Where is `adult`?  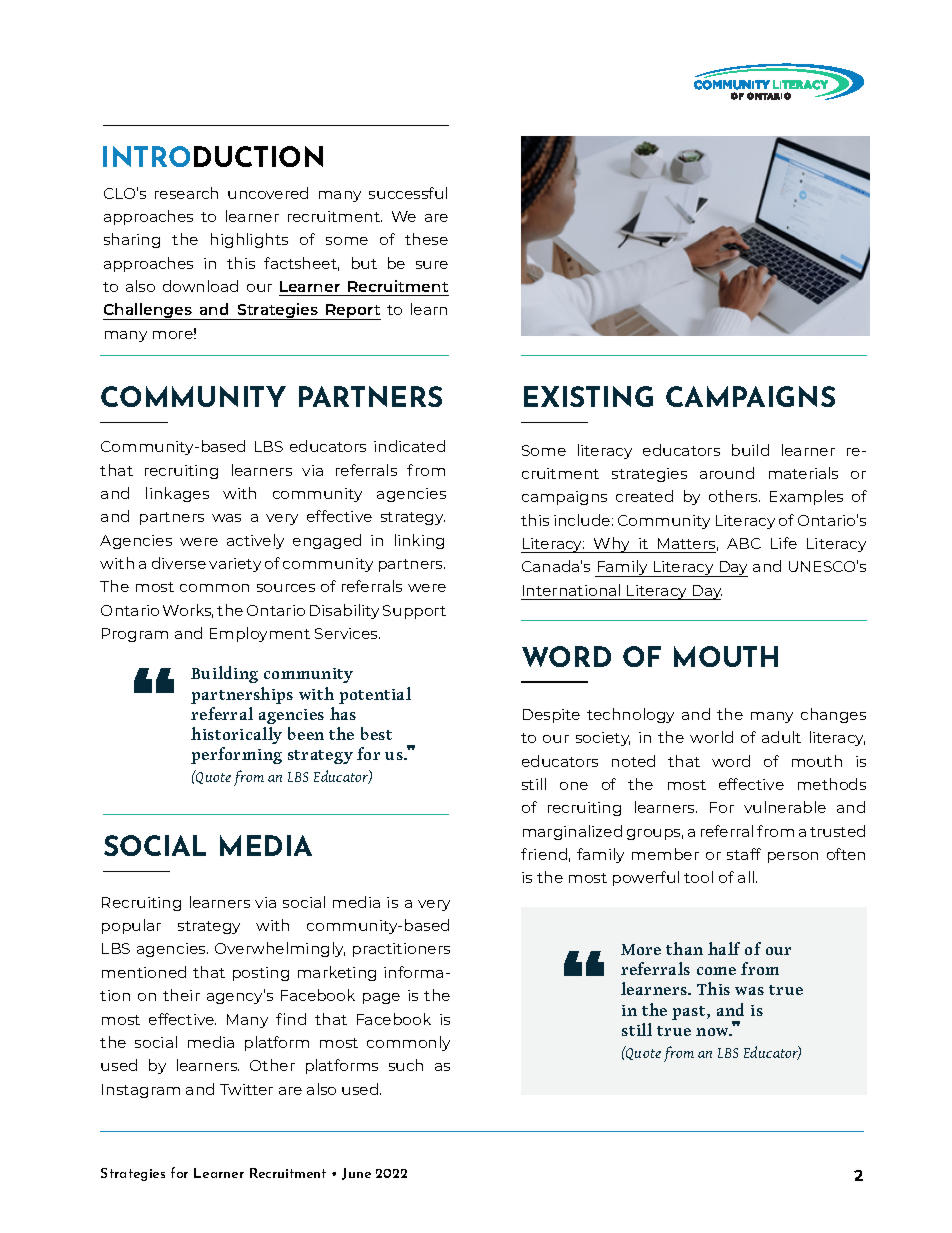
adult is located at coordinates (781, 737).
